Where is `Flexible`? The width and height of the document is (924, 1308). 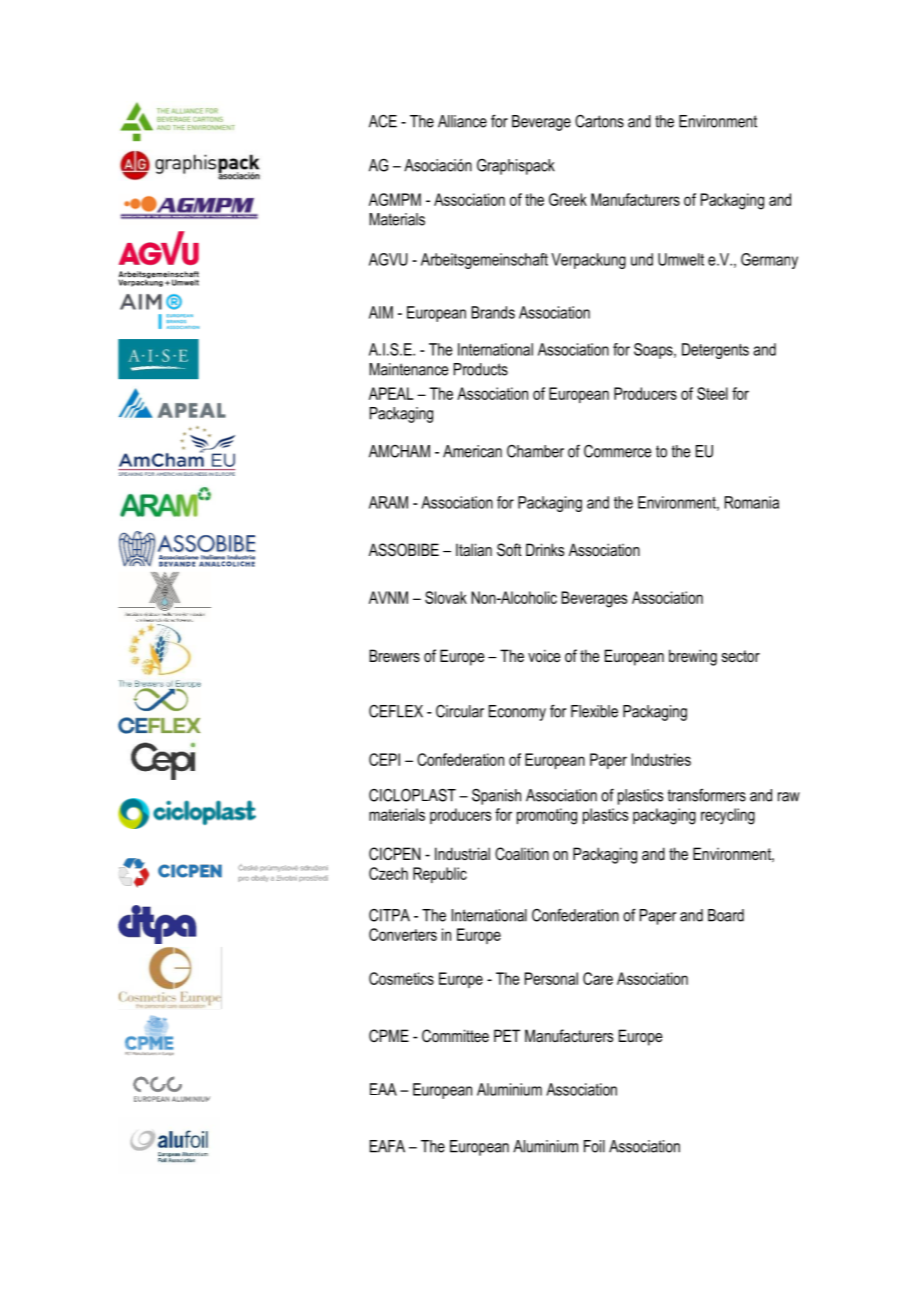
Flexible is located at coordinates (594, 711).
